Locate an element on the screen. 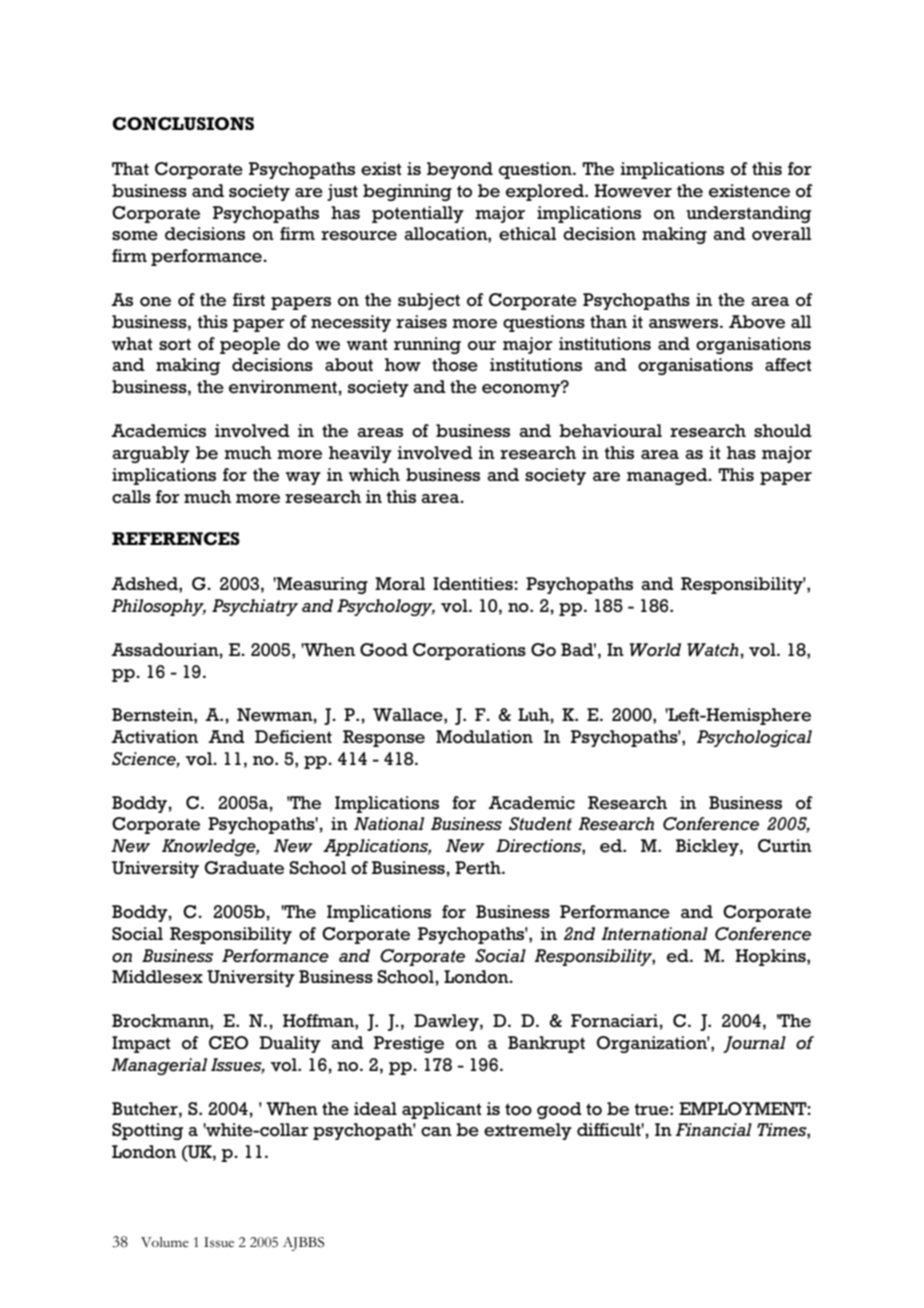  Graduate is located at coordinates (244, 868).
